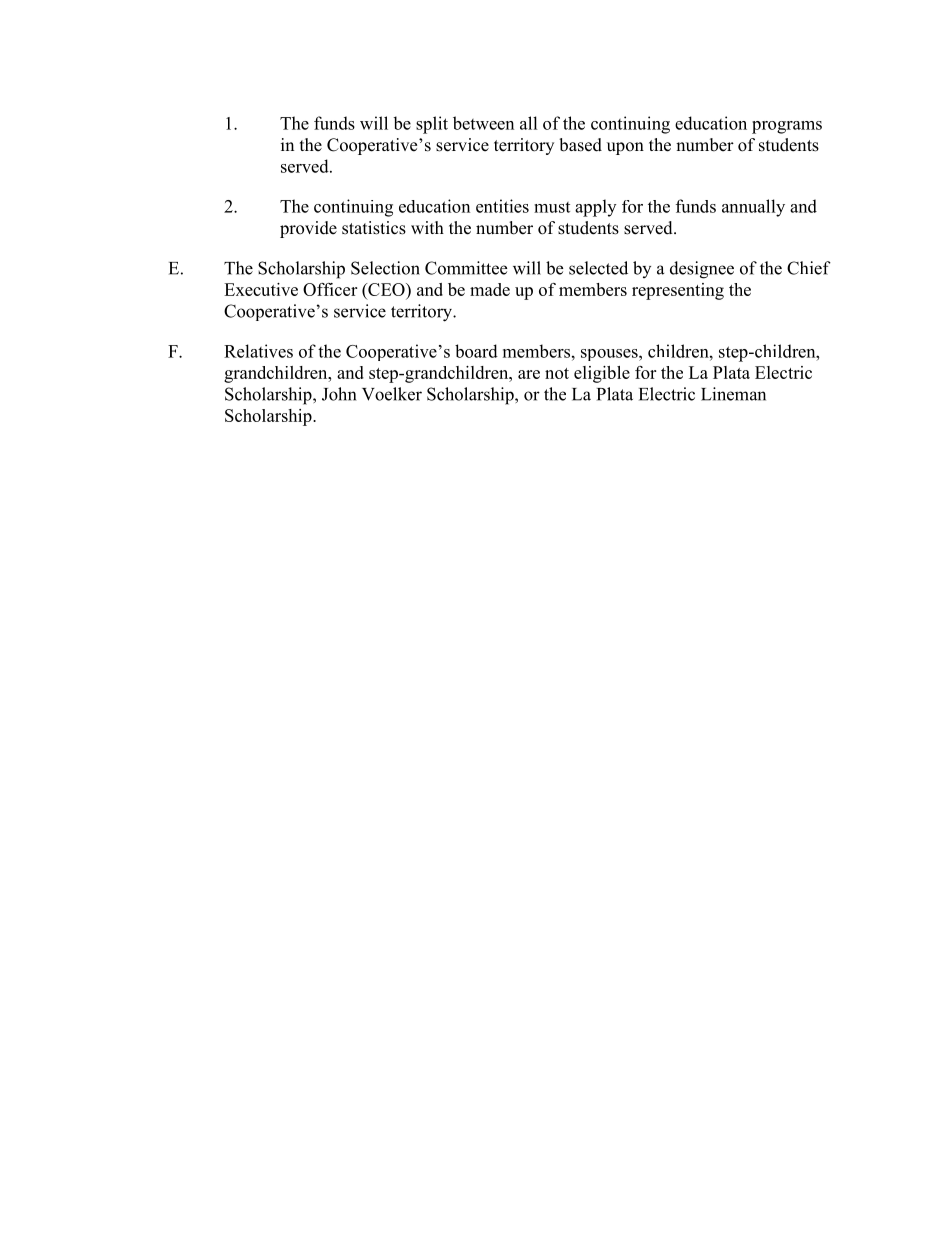  What do you see at coordinates (432, 125) in the screenshot?
I see `split` at bounding box center [432, 125].
